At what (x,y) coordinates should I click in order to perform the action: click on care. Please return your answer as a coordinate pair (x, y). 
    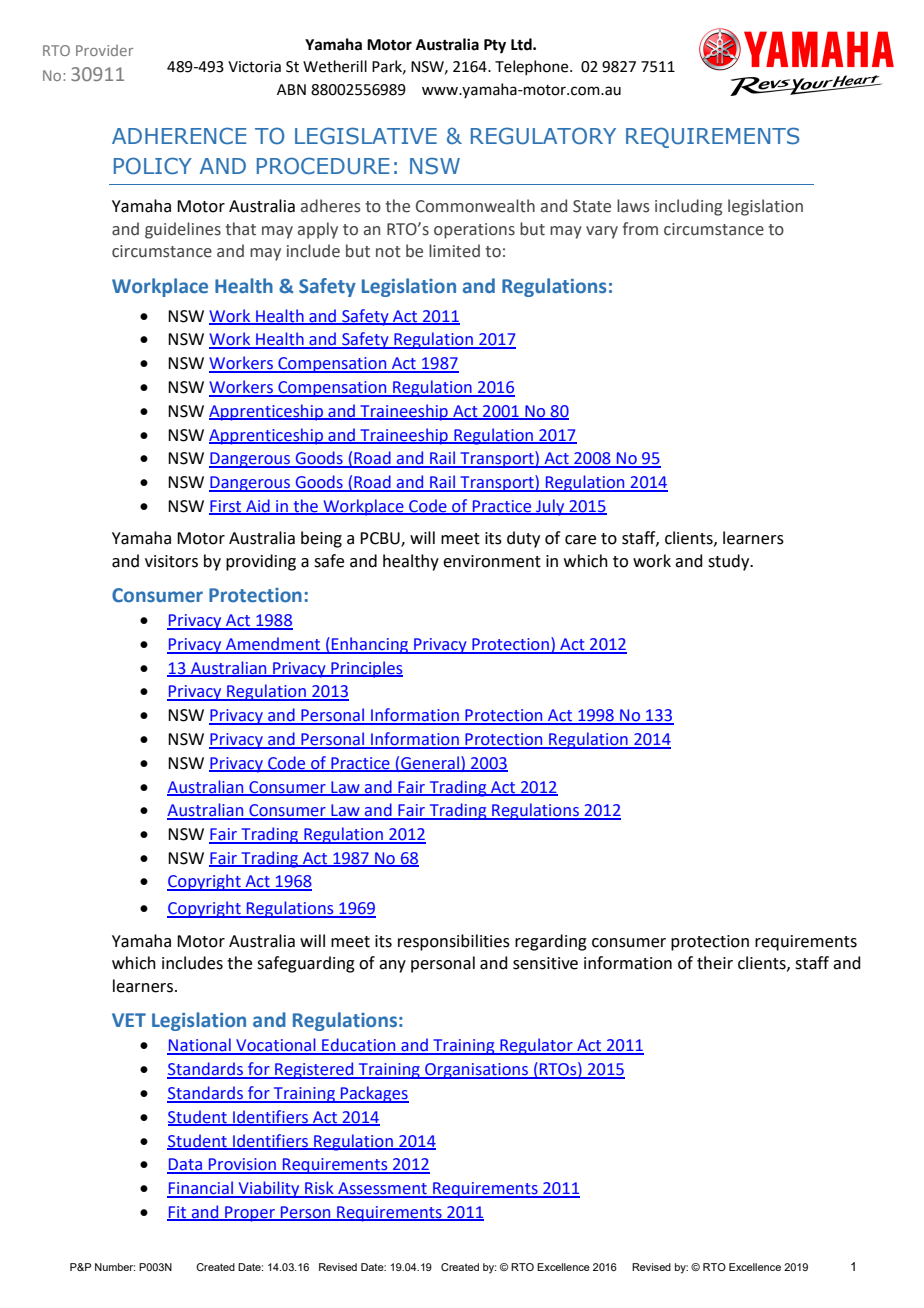
    Looking at the image, I should click on (580, 540).
